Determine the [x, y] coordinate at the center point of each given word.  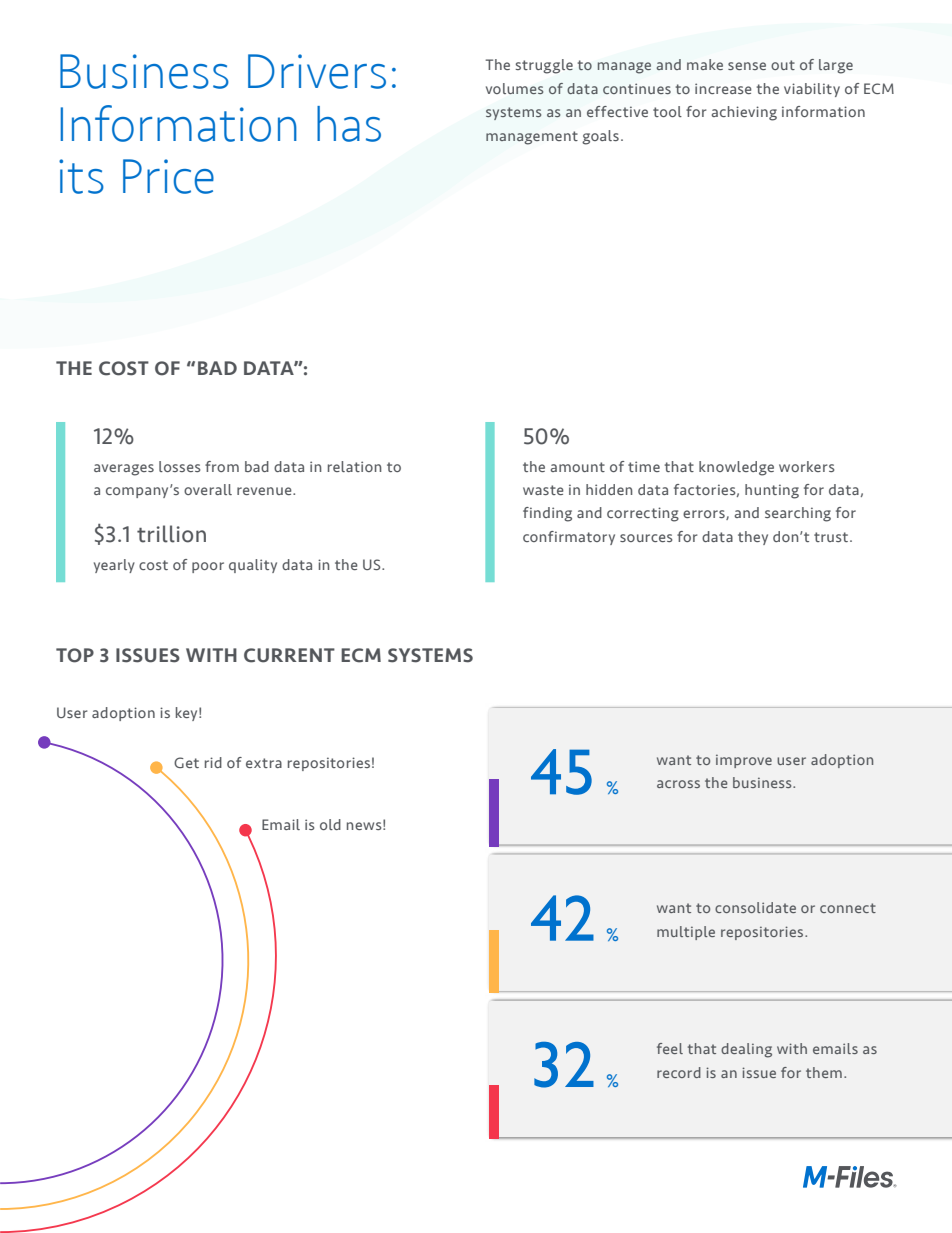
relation [355, 466]
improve [744, 761]
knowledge [736, 468]
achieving [744, 113]
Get [186, 762]
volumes [515, 89]
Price [168, 176]
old [330, 824]
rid [213, 762]
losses [180, 466]
